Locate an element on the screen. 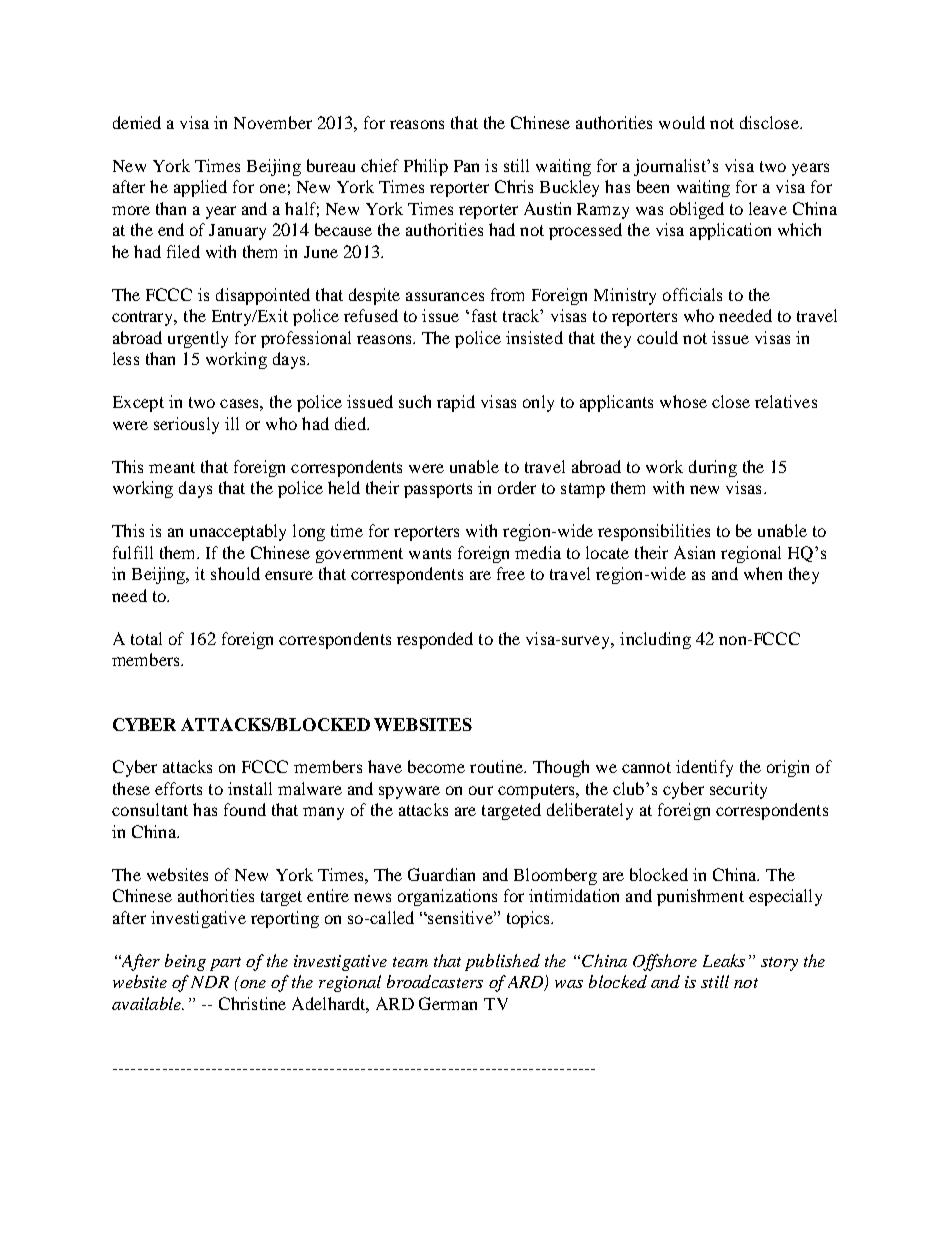  applied is located at coordinates (200, 188).
